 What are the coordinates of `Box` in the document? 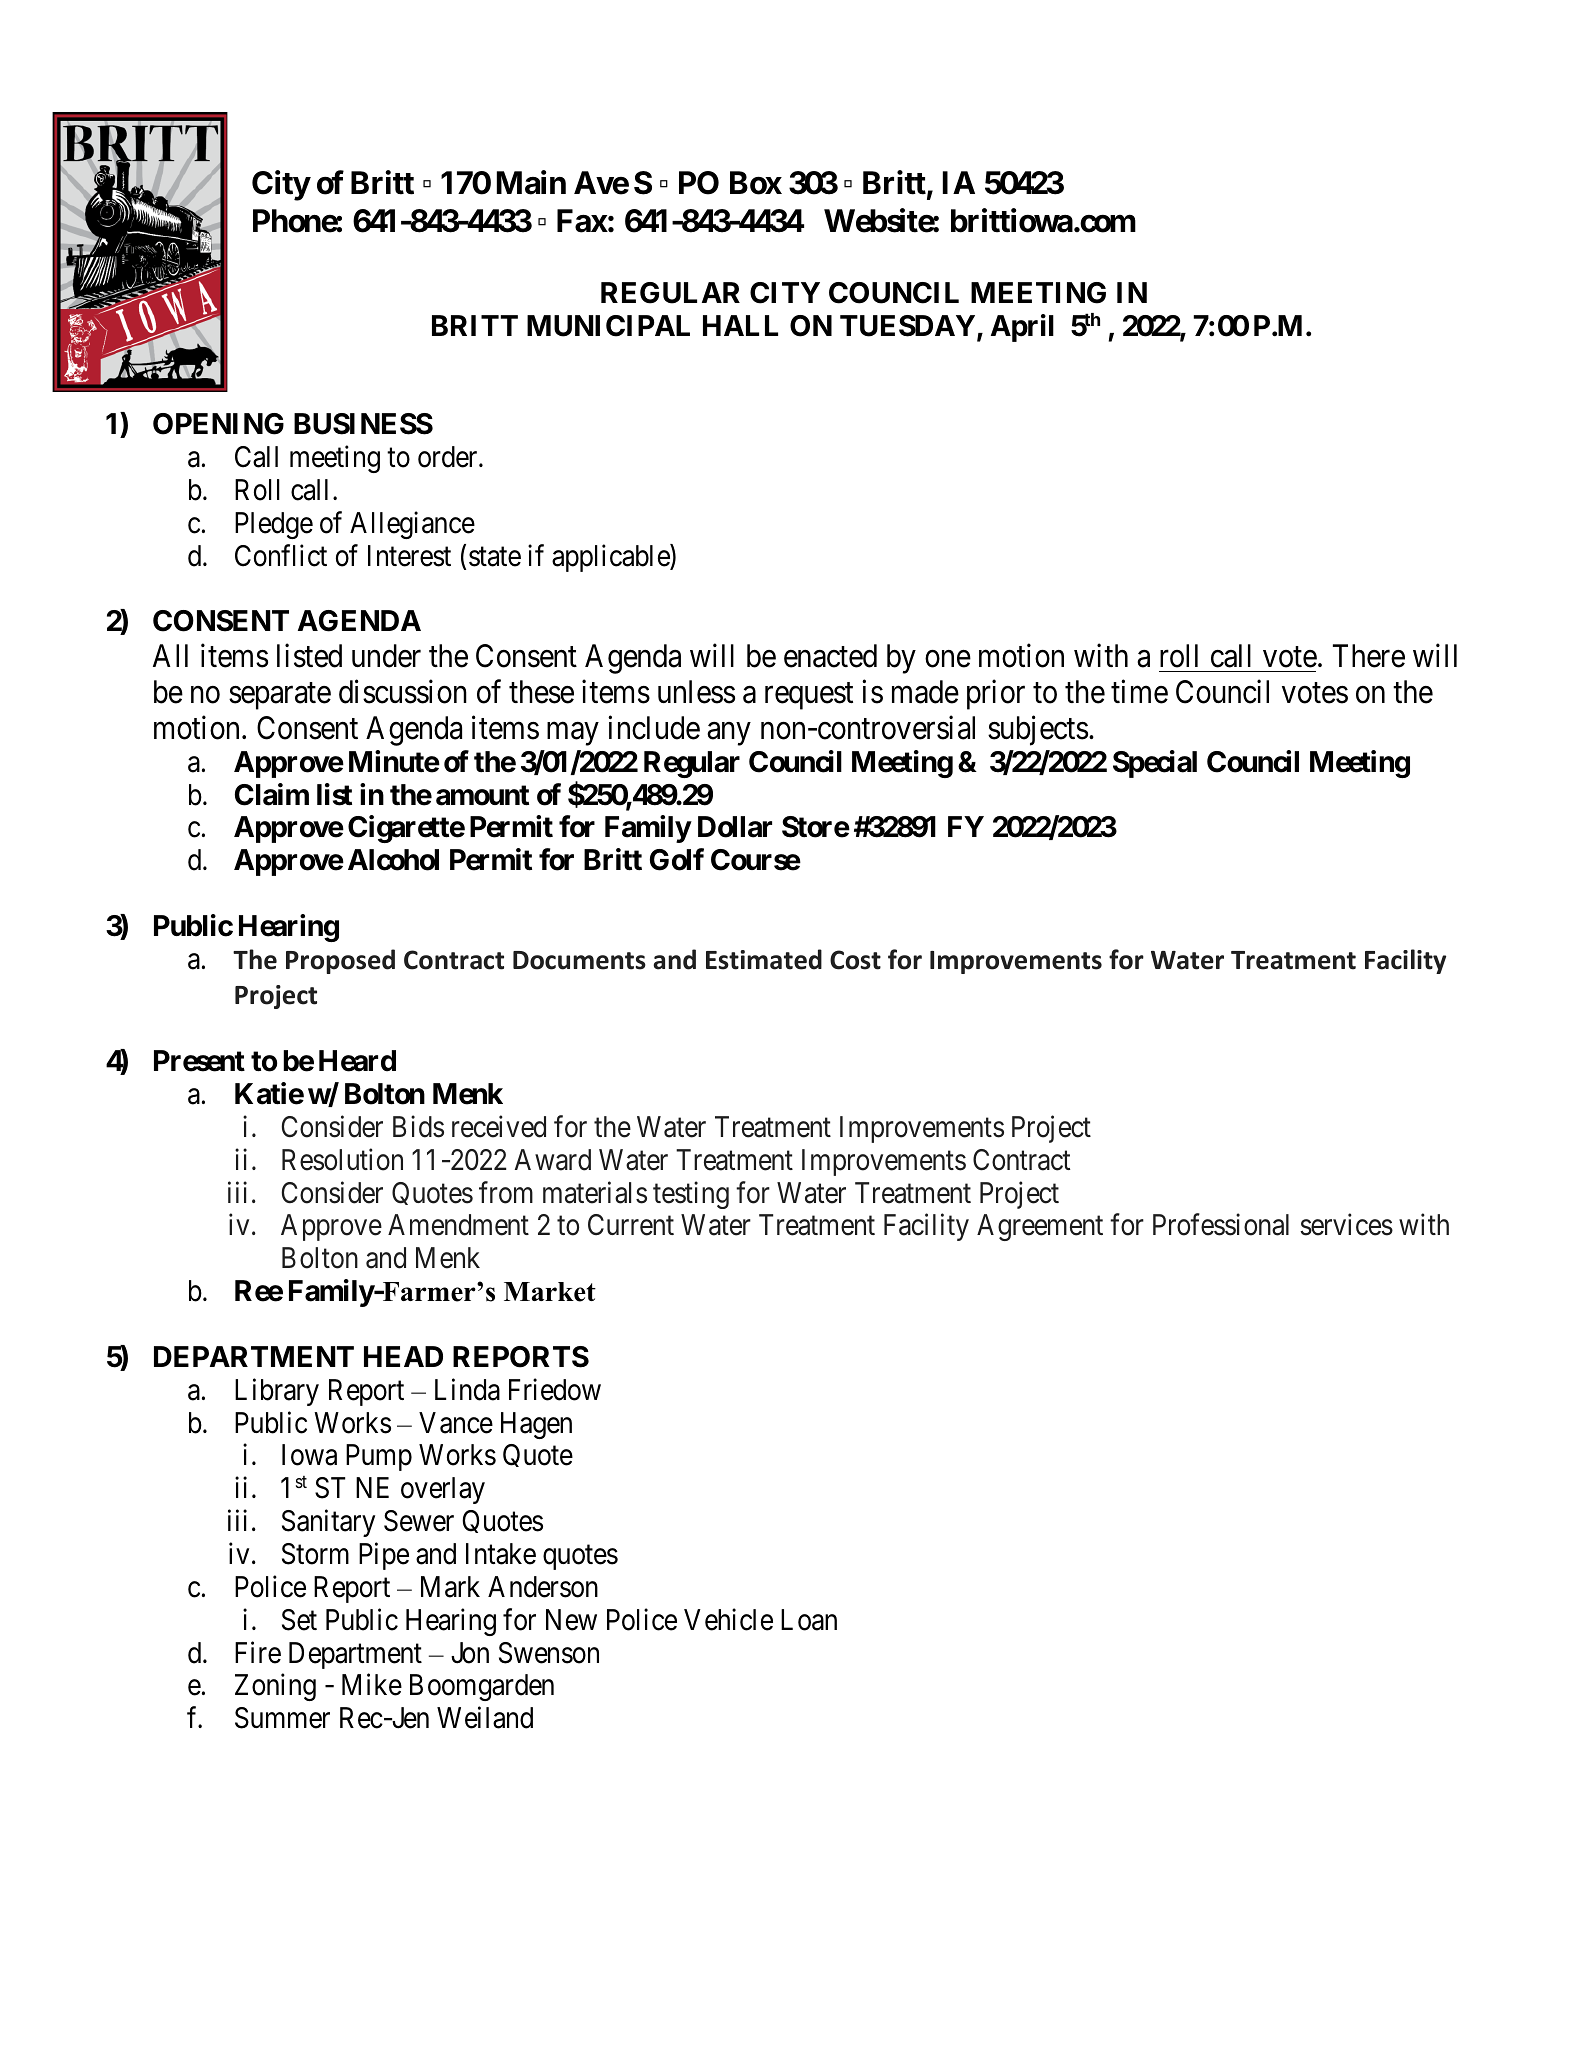 It's located at (756, 183).
